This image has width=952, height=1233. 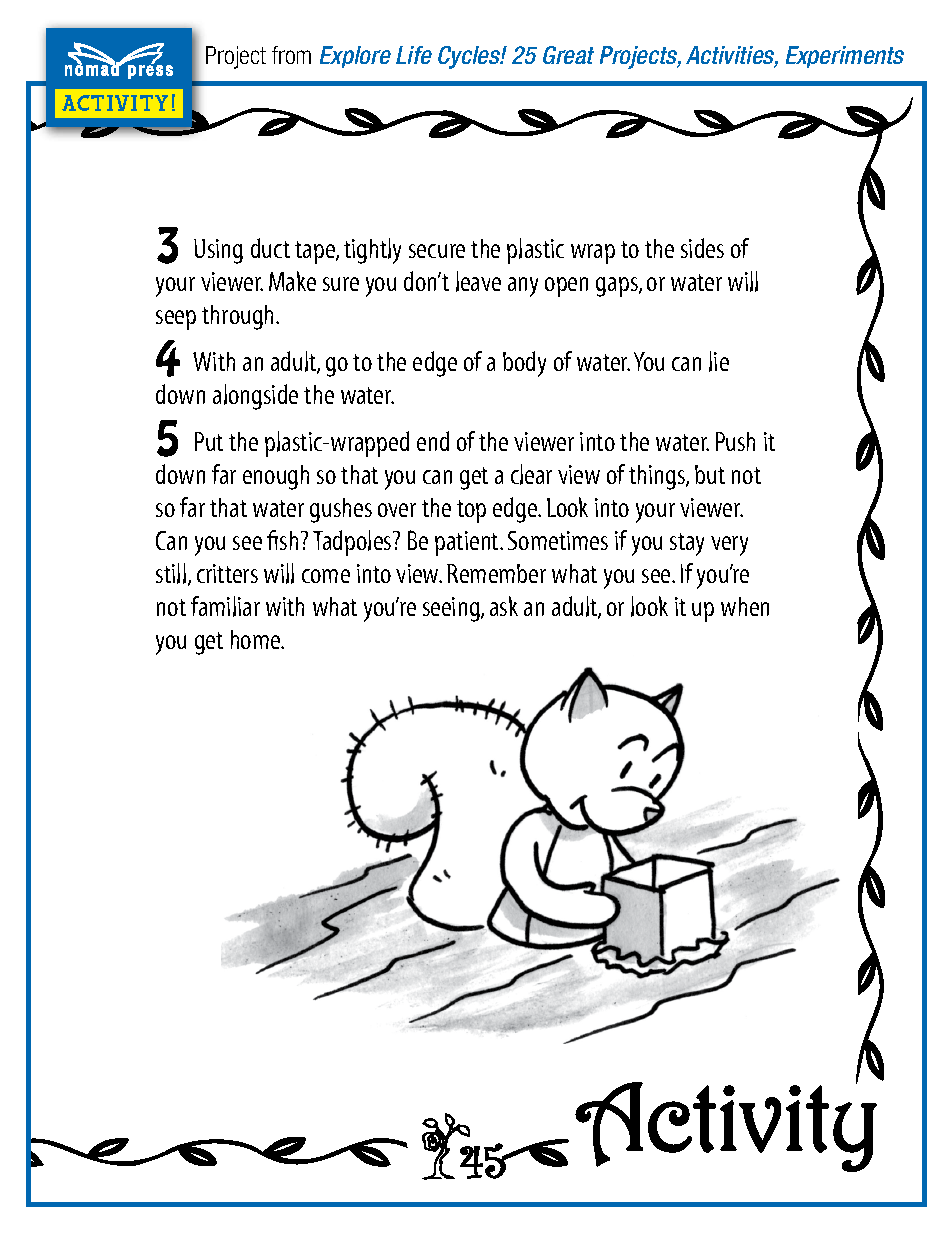 What do you see at coordinates (270, 248) in the image?
I see `duct` at bounding box center [270, 248].
